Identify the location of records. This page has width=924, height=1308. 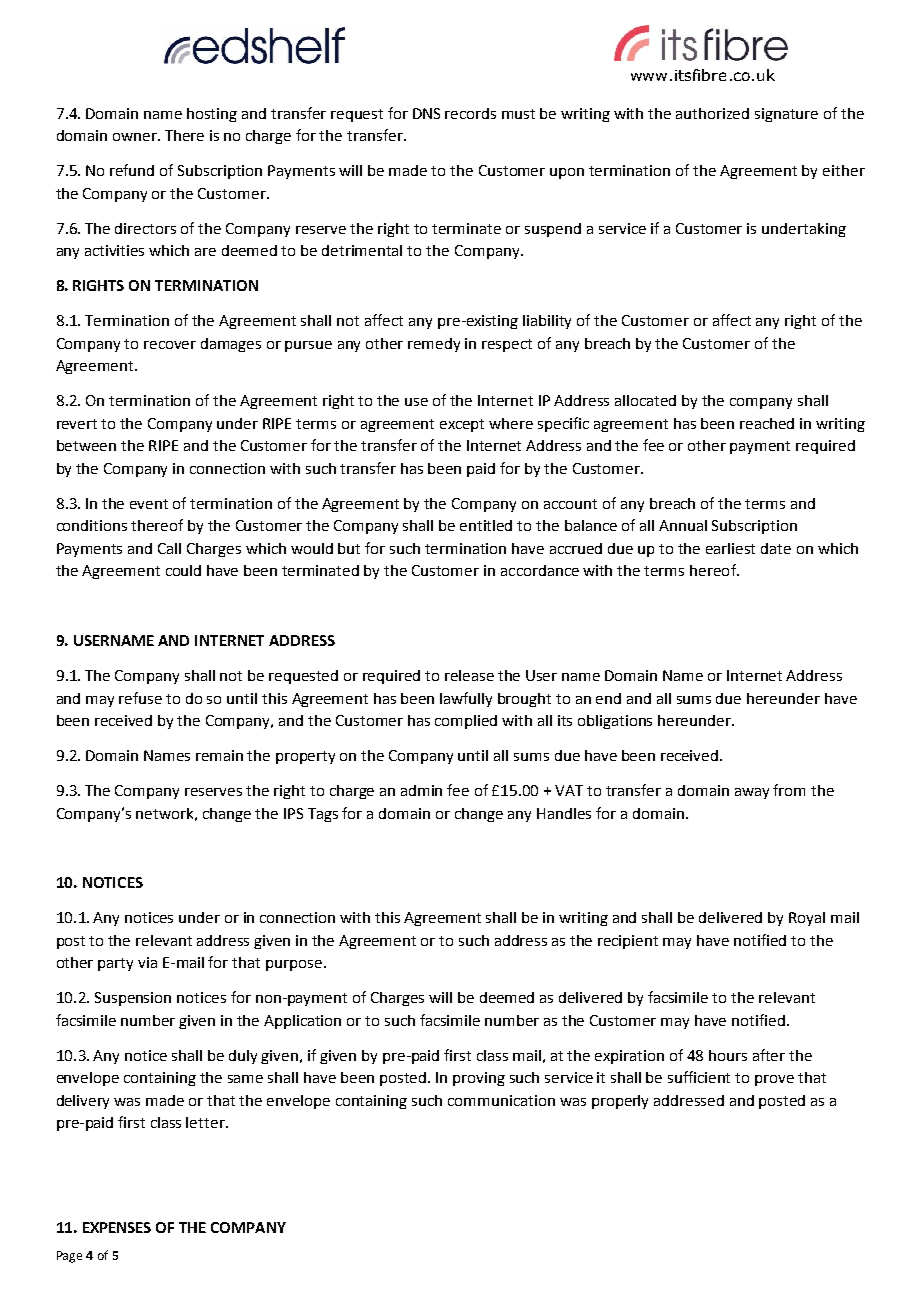
(470, 113).
